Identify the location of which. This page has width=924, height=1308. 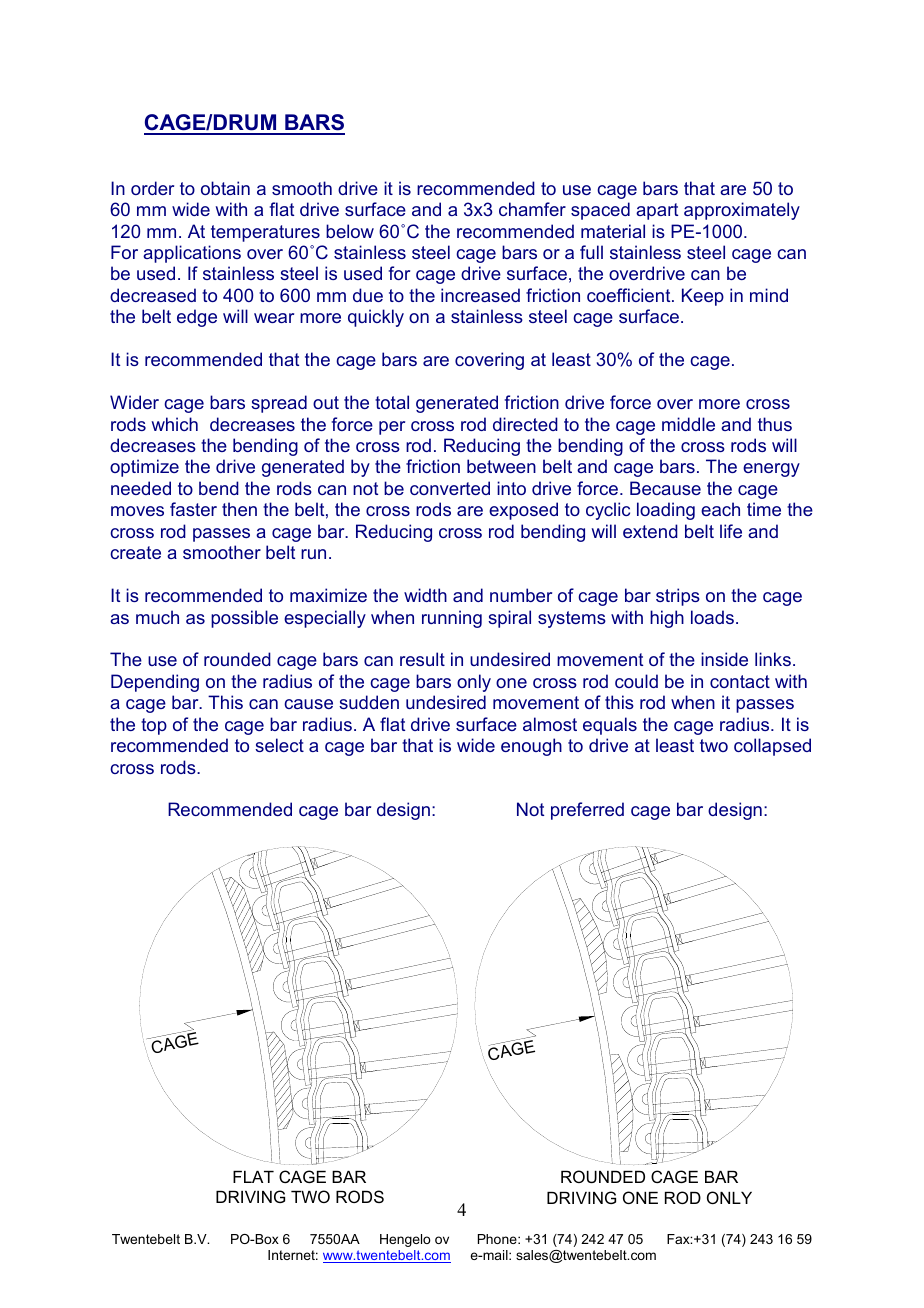
(175, 424).
